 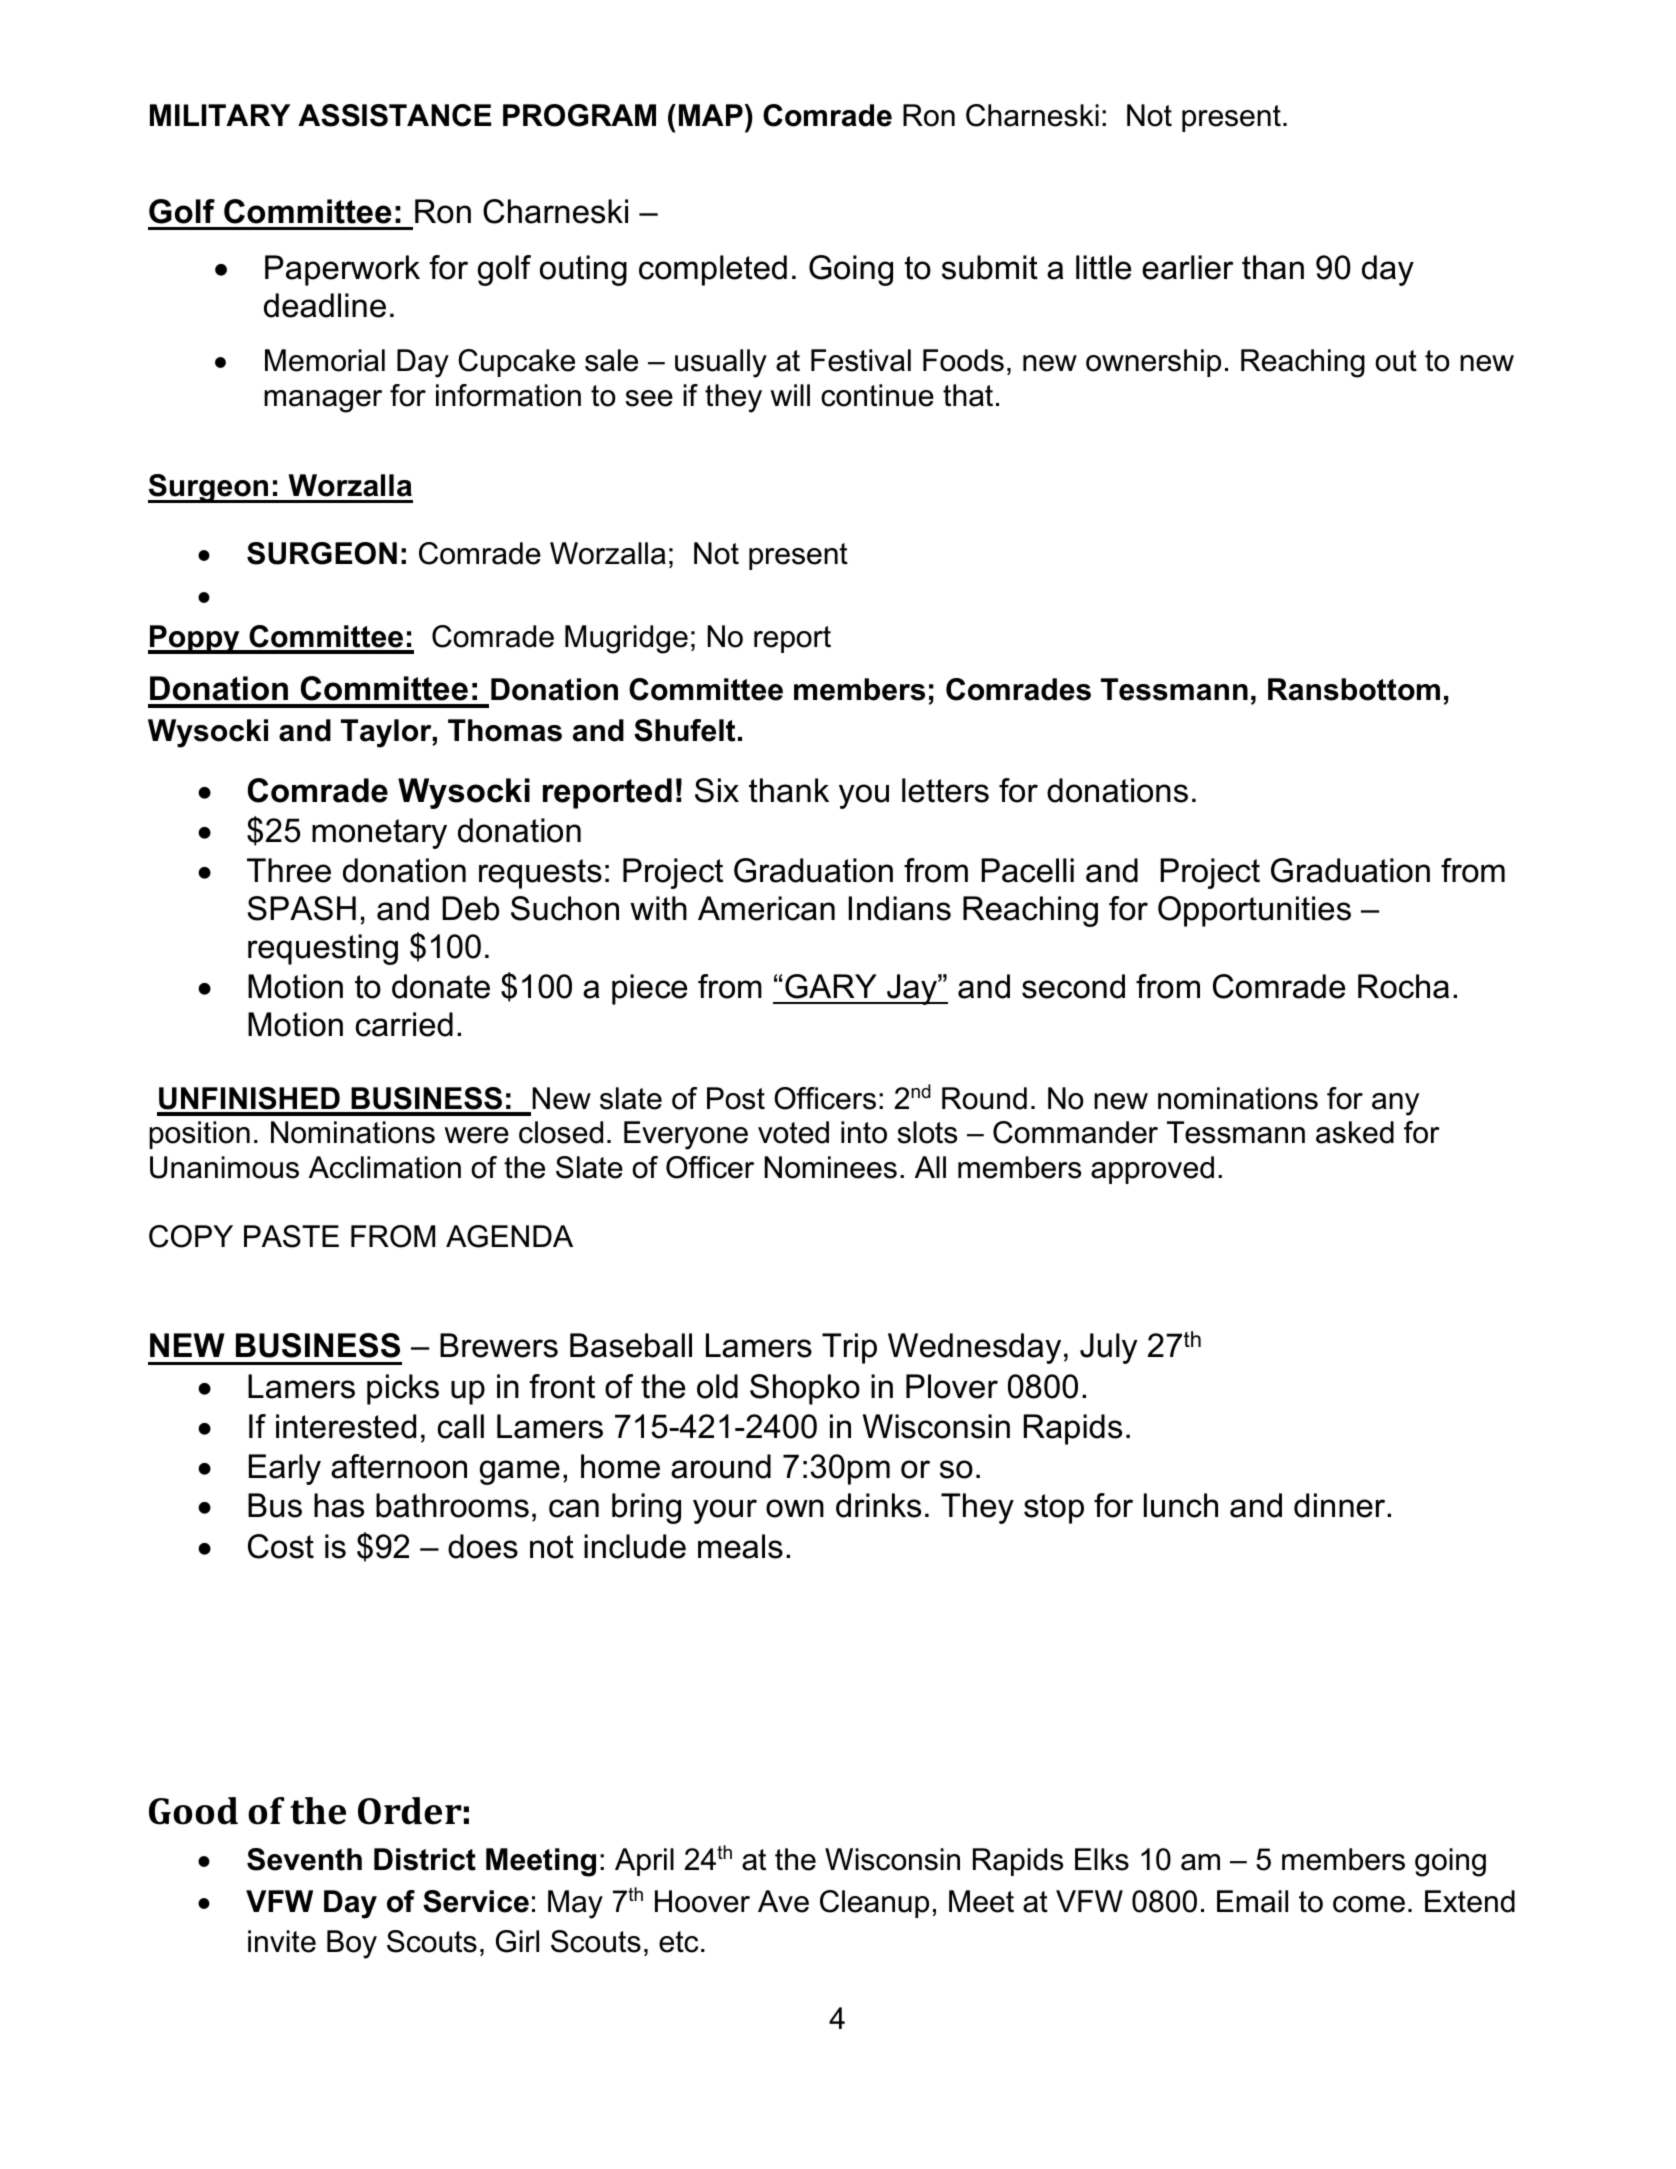 I want to click on Cleanup, so click(x=874, y=1904).
